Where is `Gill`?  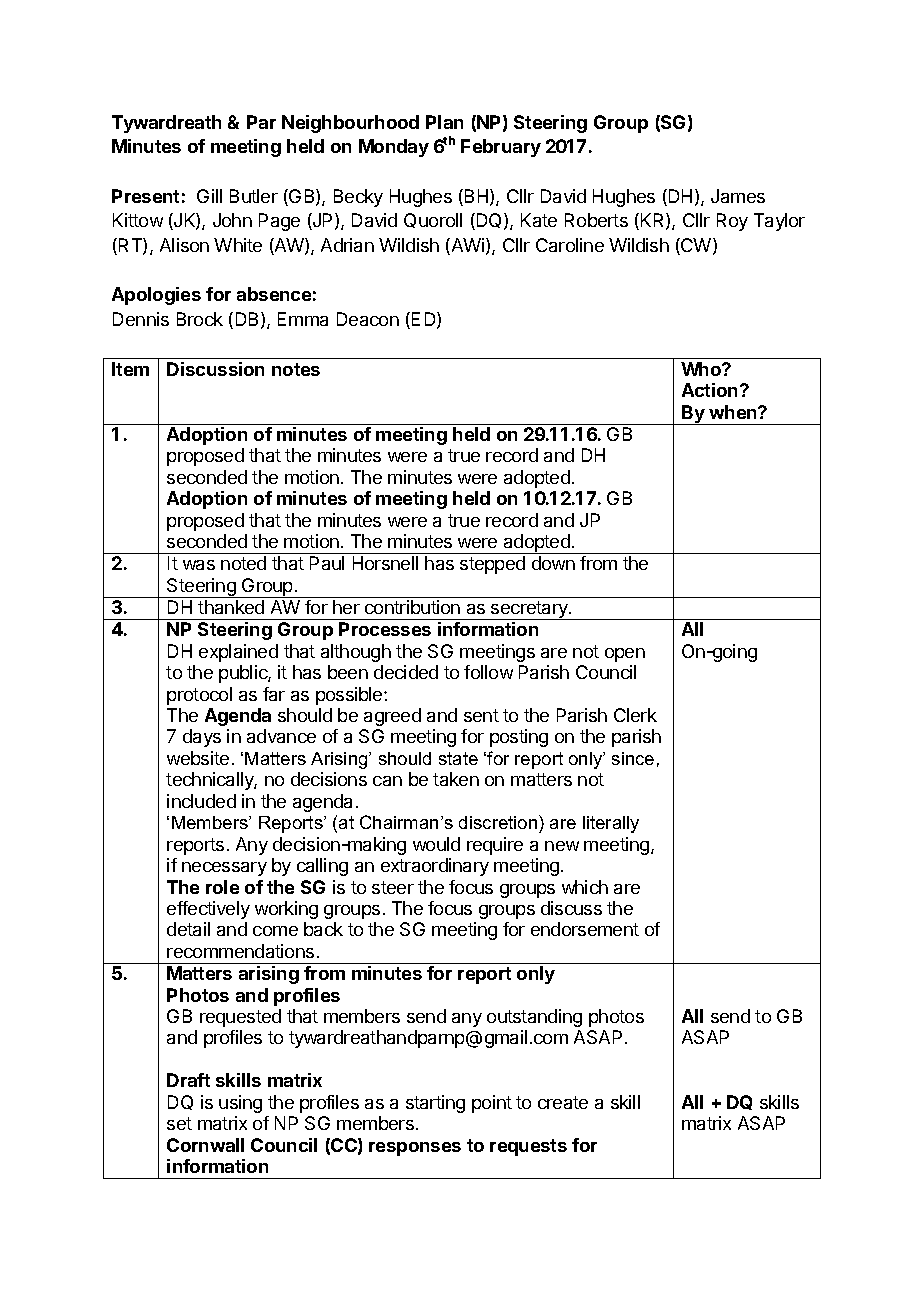 Gill is located at coordinates (209, 196).
